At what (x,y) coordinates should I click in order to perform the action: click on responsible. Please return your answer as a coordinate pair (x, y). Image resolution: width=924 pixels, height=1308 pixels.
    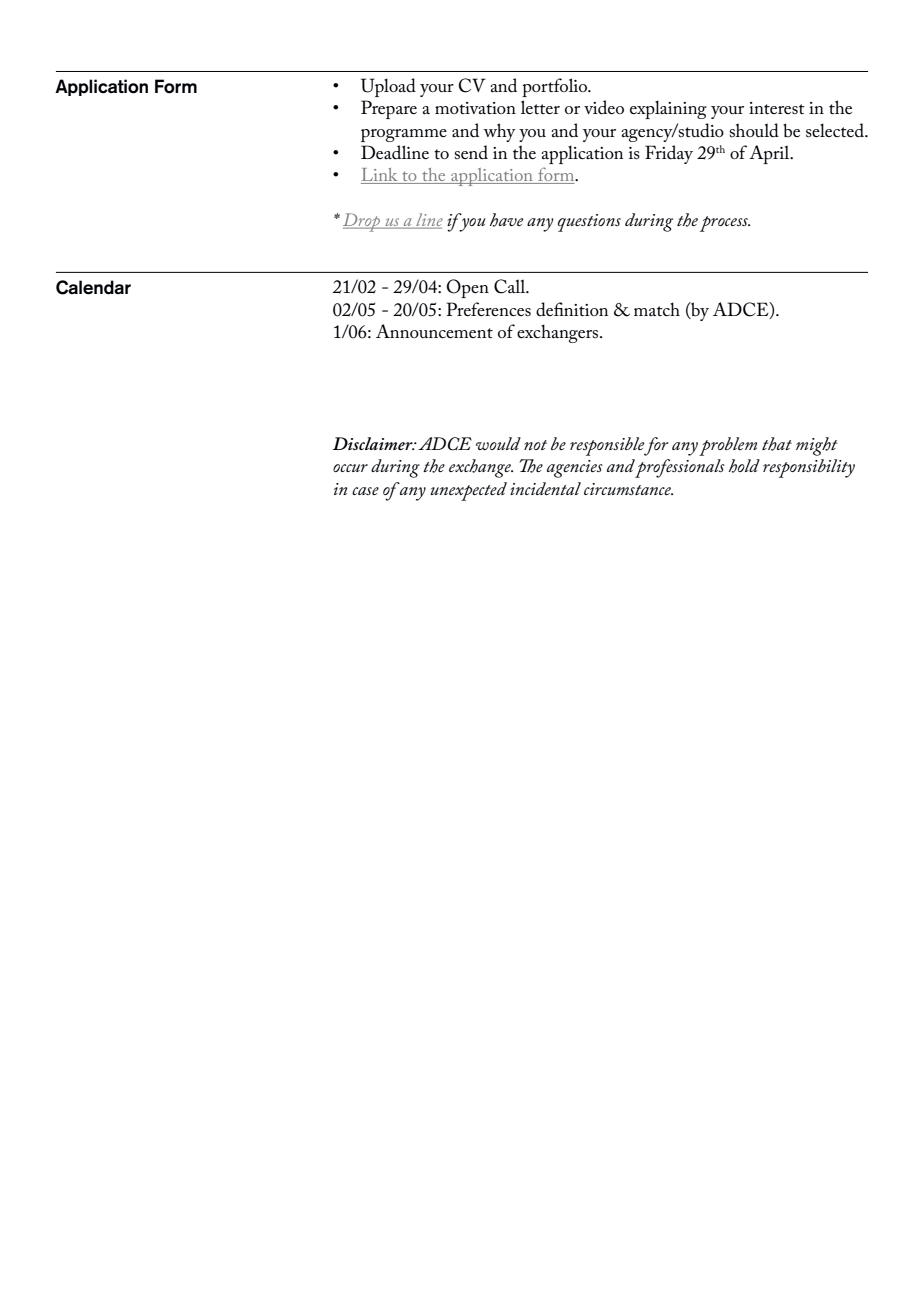
    Looking at the image, I should click on (607, 446).
